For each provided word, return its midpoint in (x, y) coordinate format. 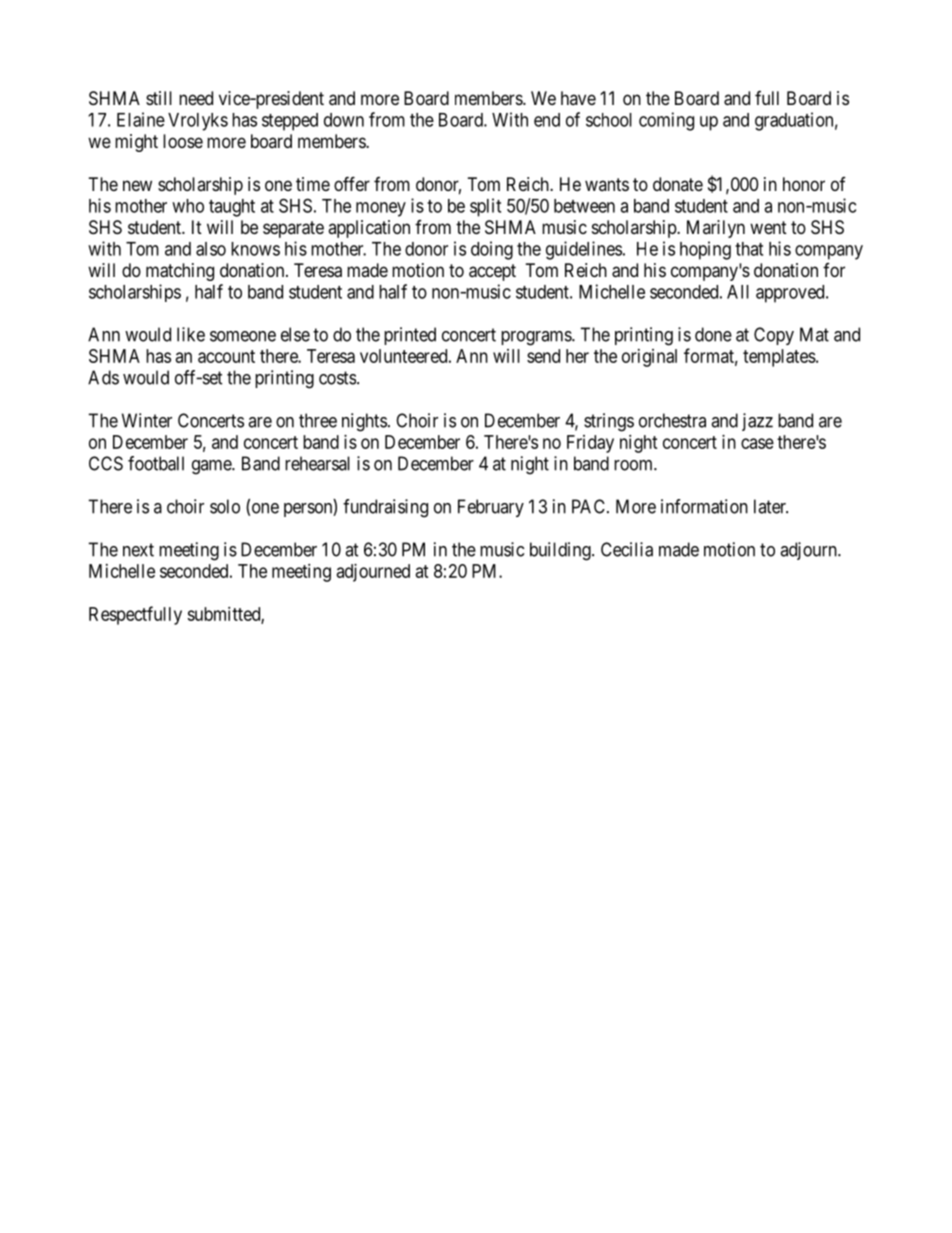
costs (337, 378)
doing (492, 250)
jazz (757, 422)
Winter (147, 420)
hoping (705, 250)
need (196, 98)
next (138, 550)
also (211, 249)
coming (666, 121)
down (344, 120)
